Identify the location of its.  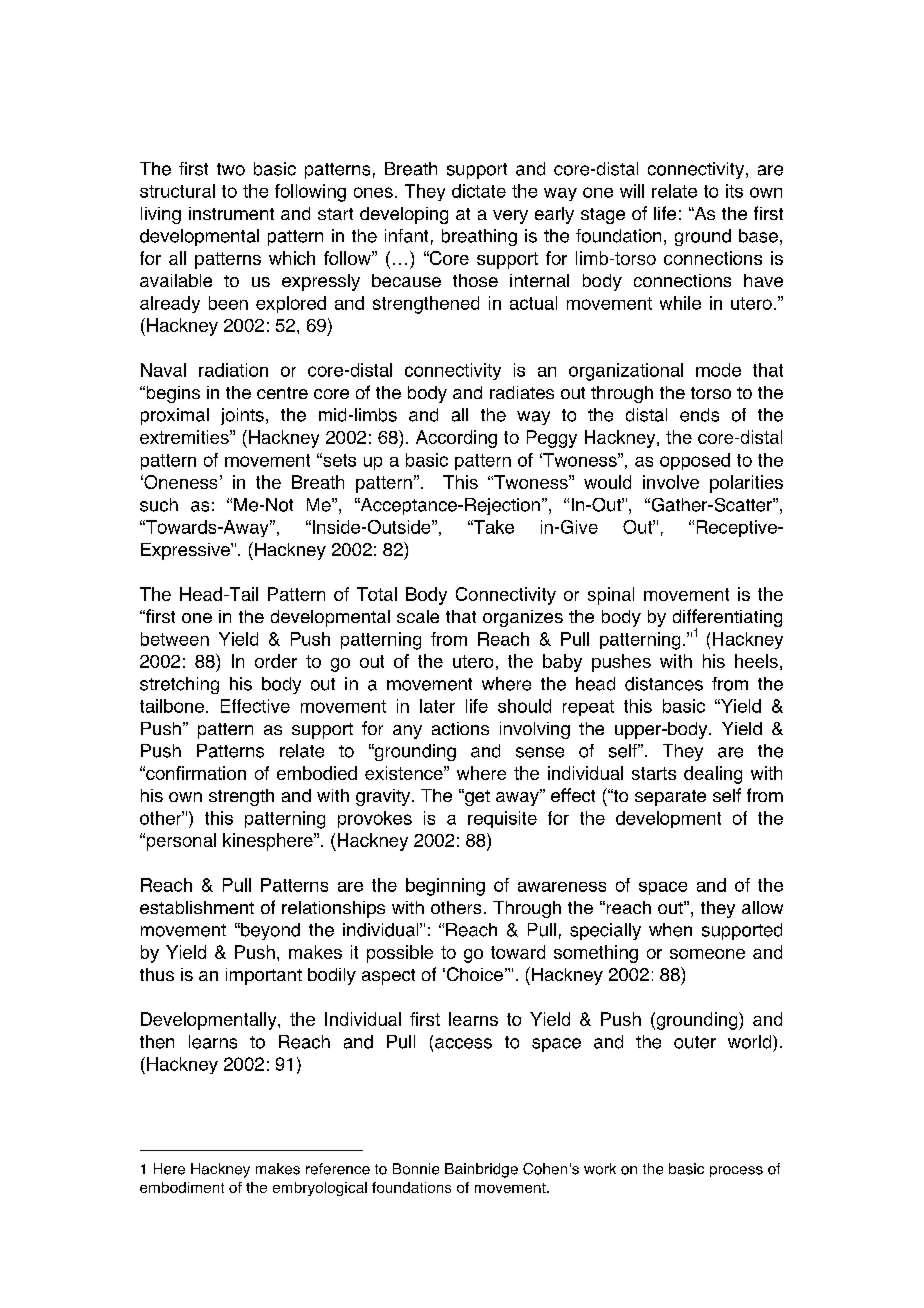
(734, 191).
